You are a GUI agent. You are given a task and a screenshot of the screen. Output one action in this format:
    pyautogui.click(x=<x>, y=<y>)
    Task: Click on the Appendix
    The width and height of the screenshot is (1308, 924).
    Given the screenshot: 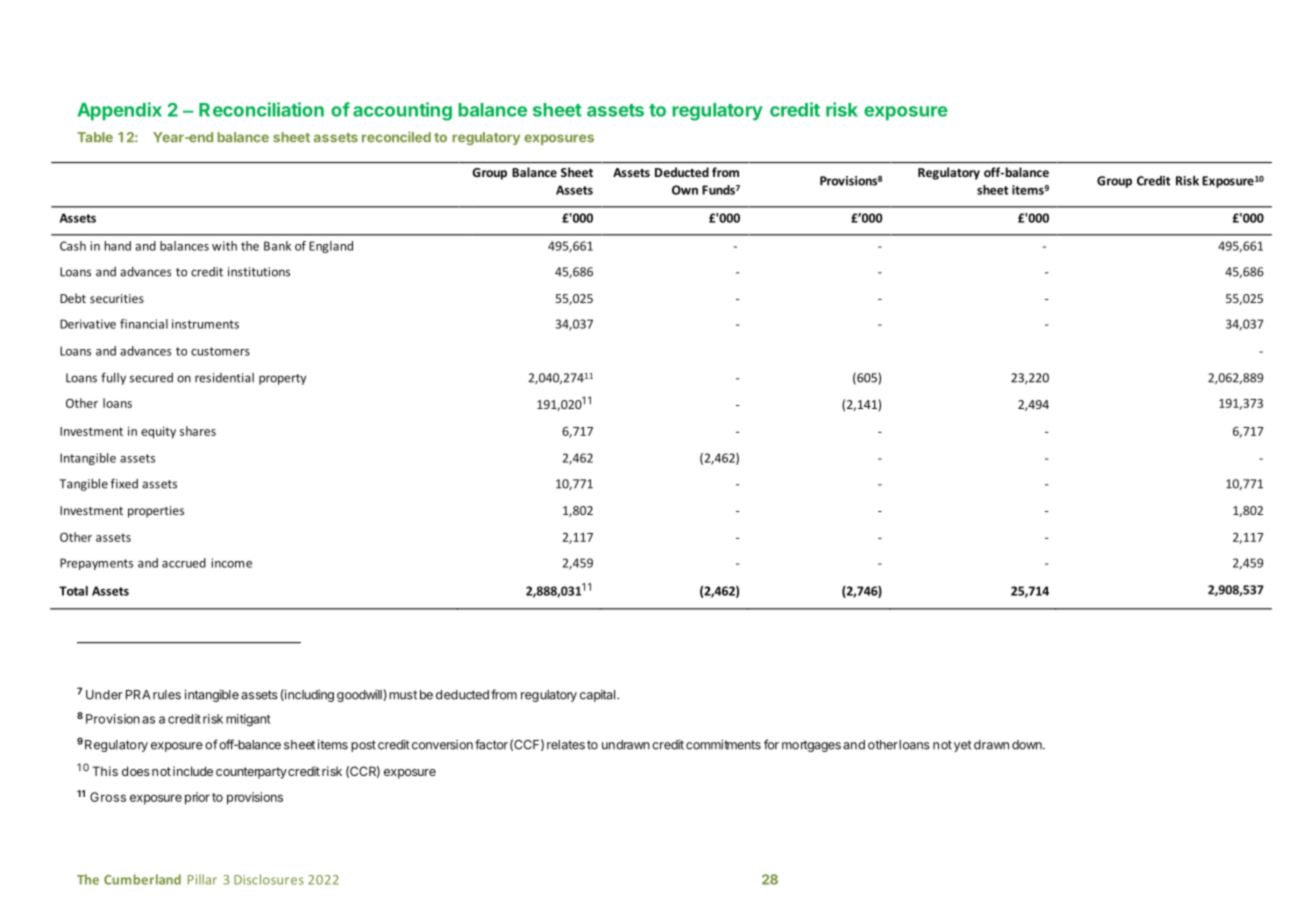 What is the action you would take?
    pyautogui.click(x=120, y=111)
